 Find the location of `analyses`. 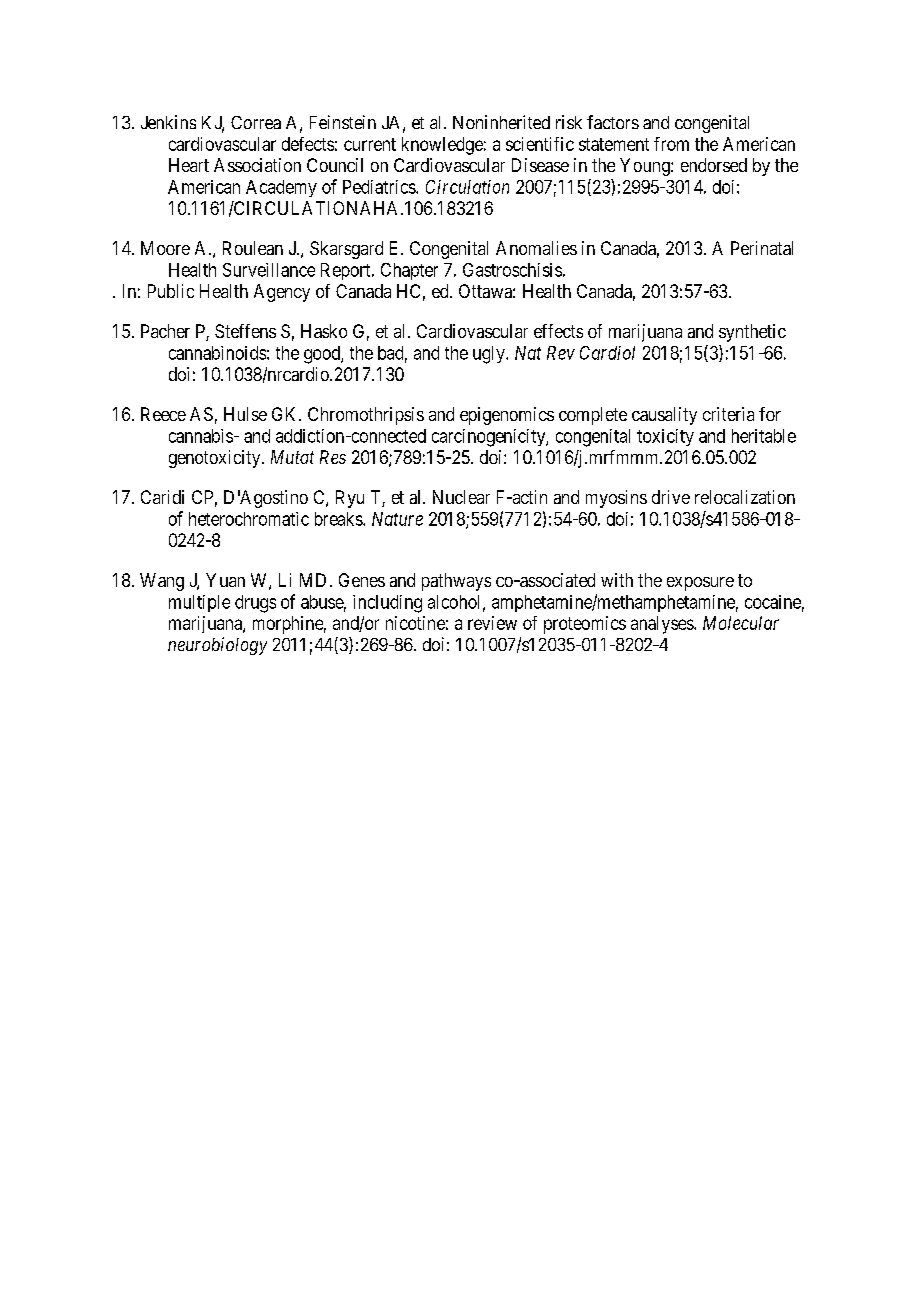

analyses is located at coordinates (663, 625).
